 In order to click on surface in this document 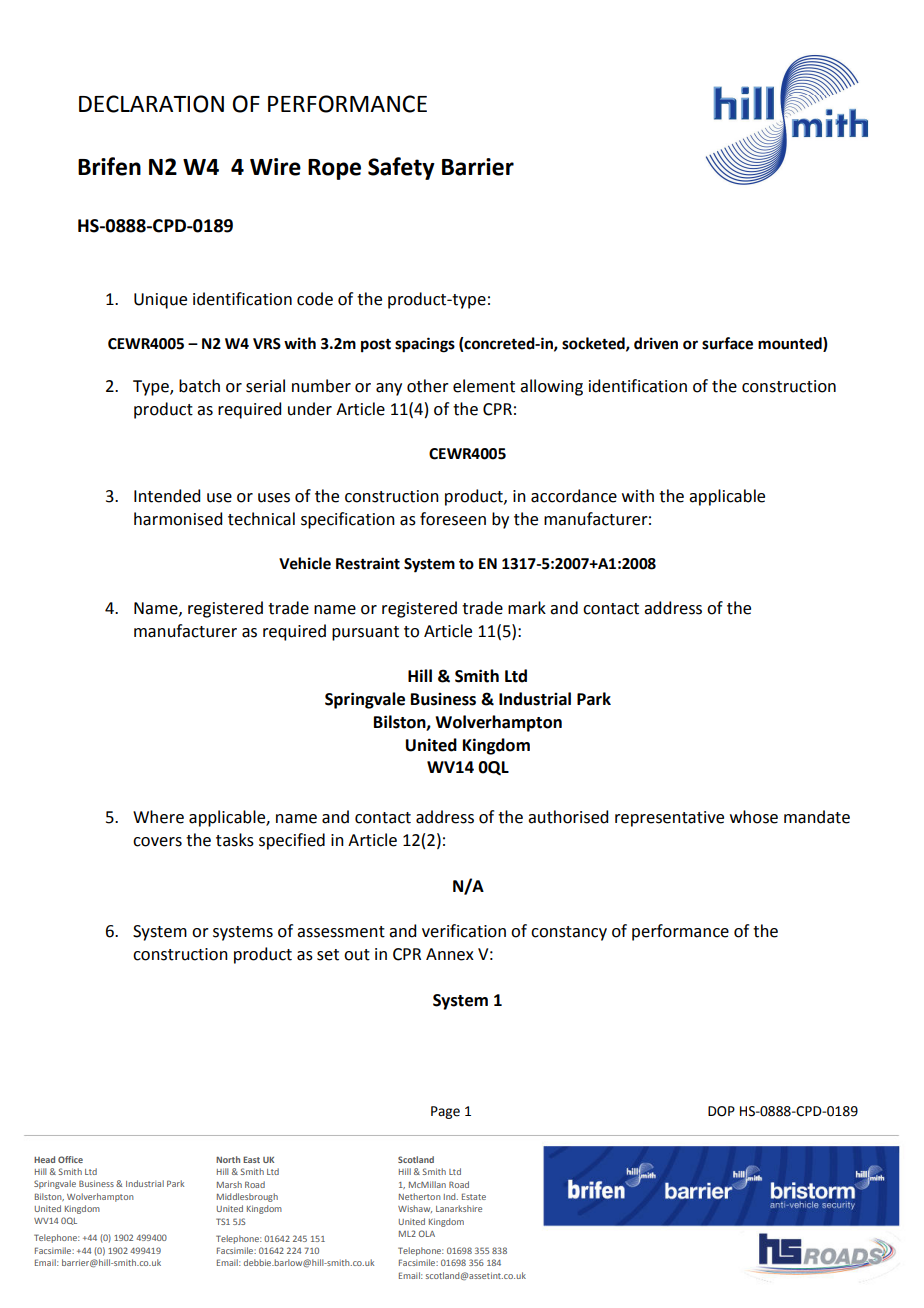, I will do `click(727, 343)`.
